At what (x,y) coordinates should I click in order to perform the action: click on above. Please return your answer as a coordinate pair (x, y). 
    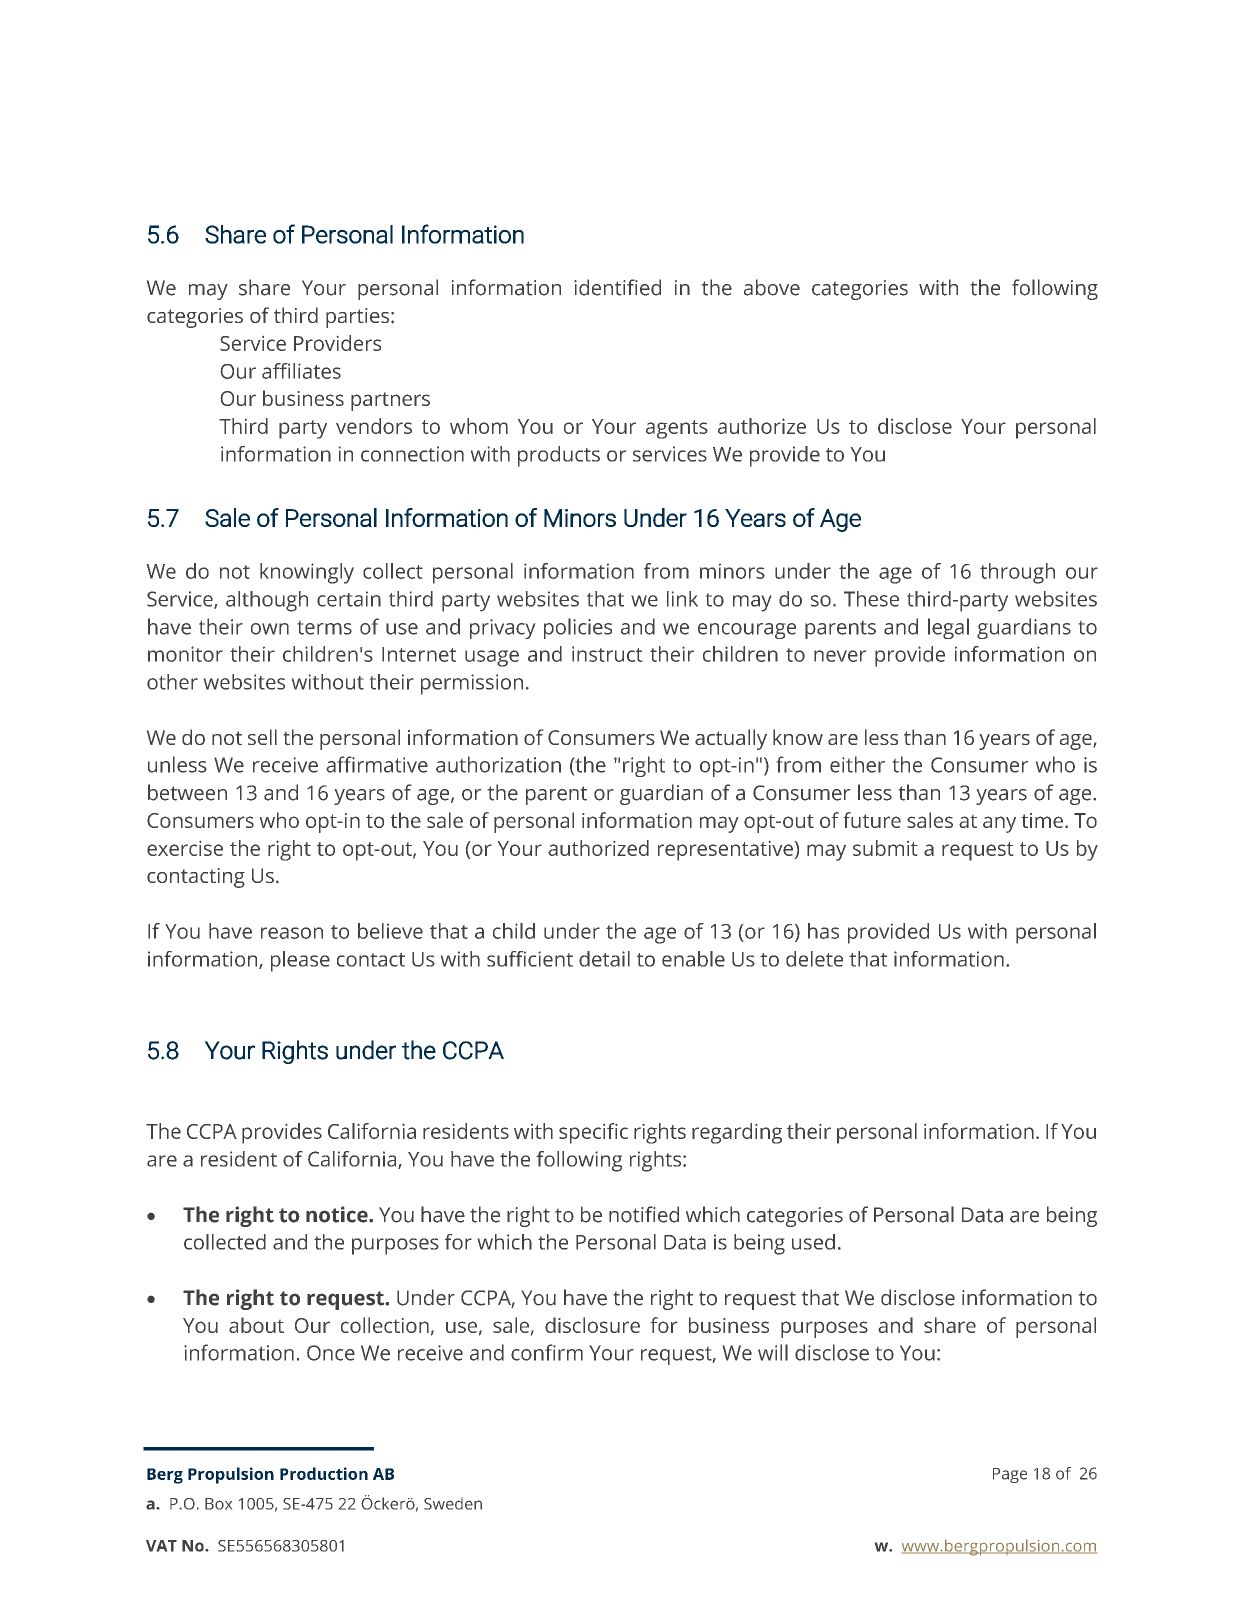
    Looking at the image, I should click on (772, 287).
